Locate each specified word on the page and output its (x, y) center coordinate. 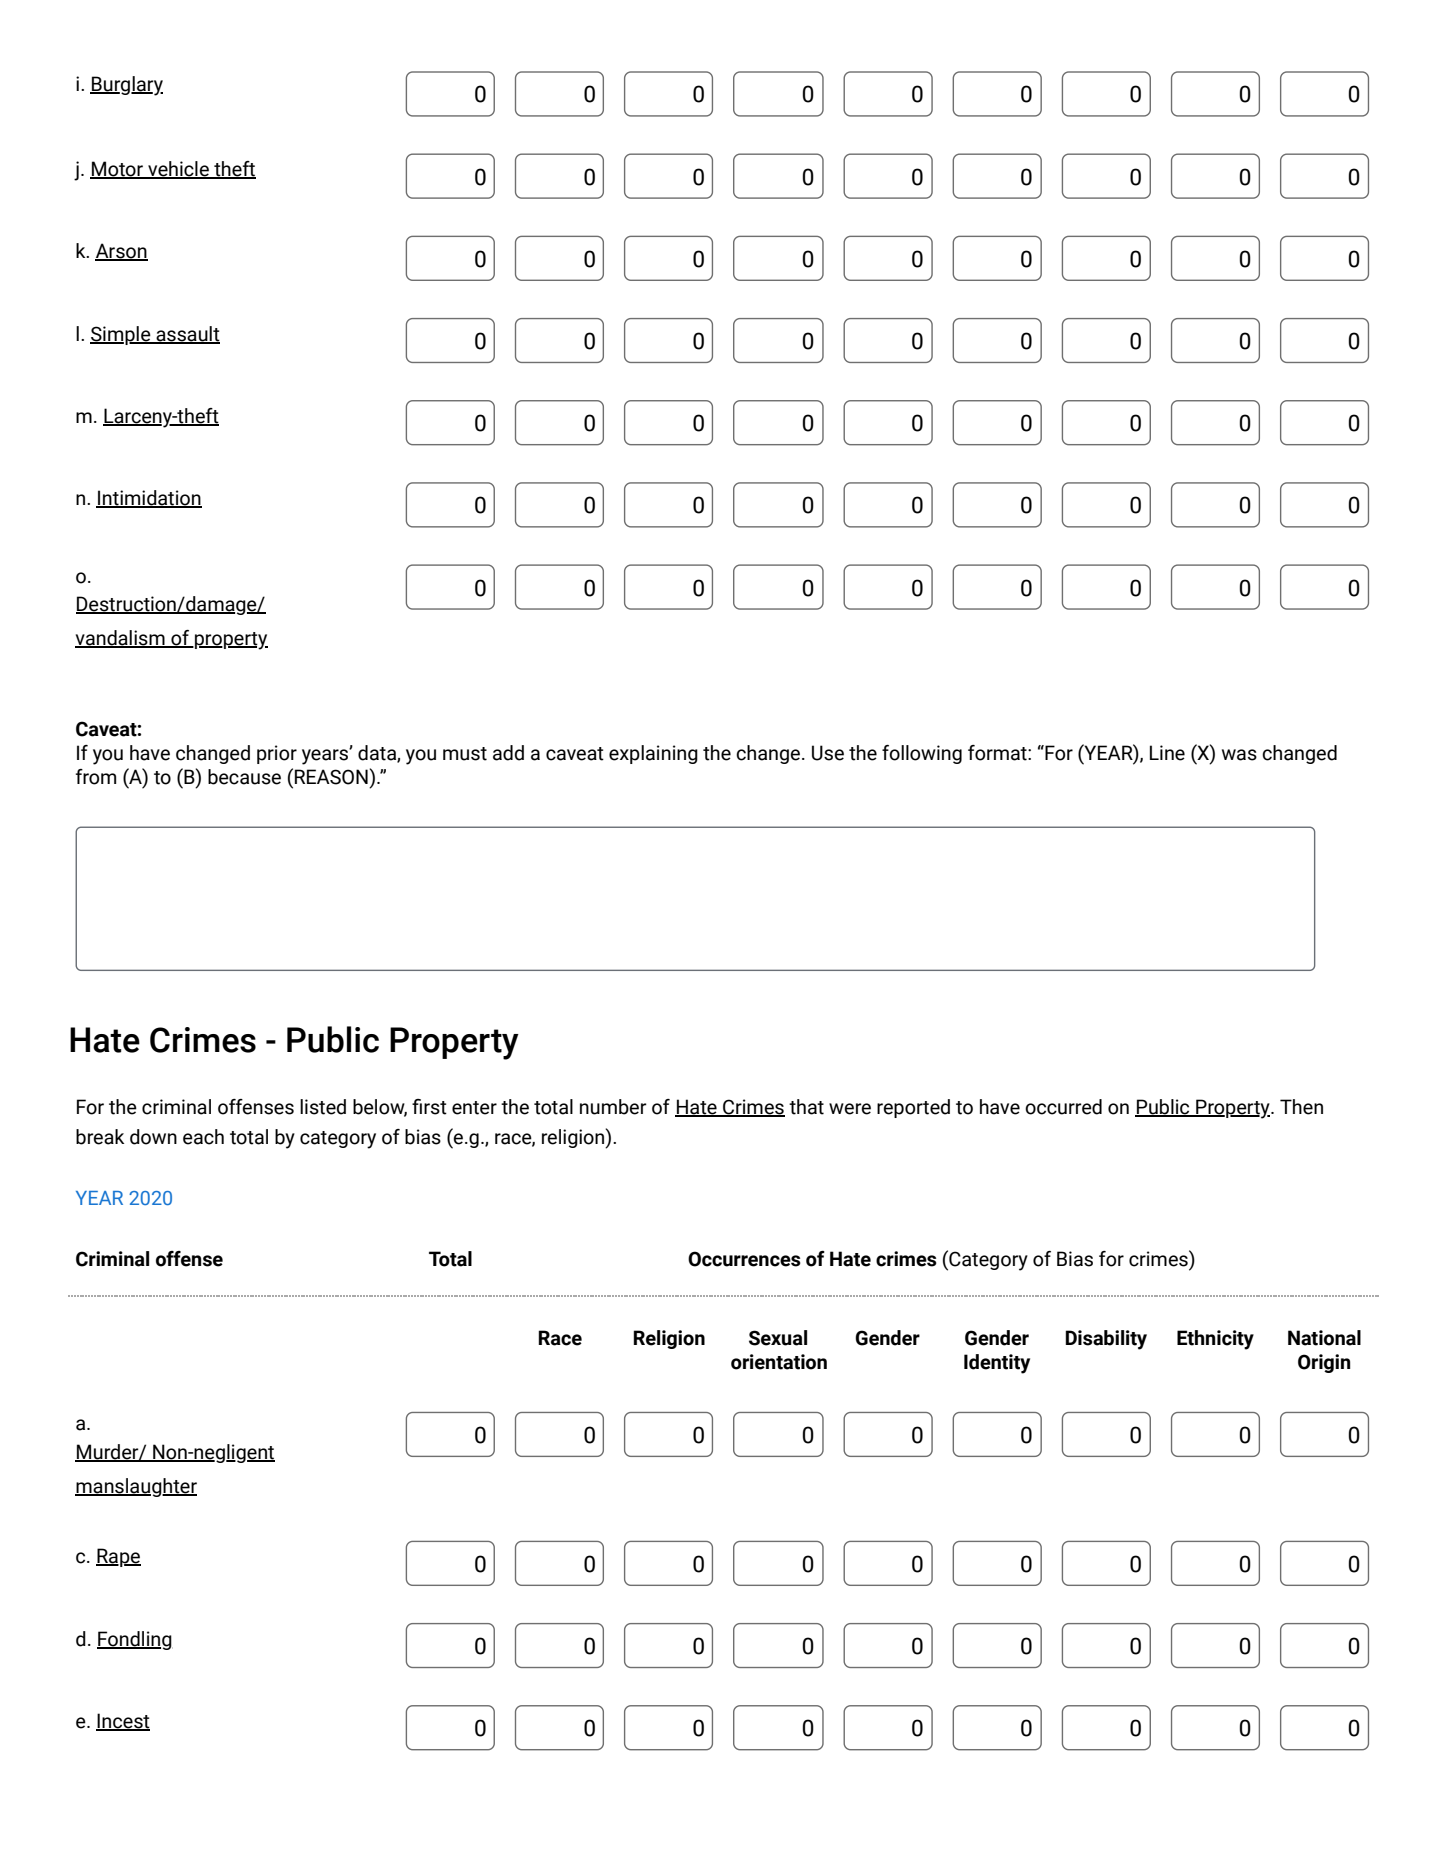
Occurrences (744, 1259)
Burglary (126, 86)
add (508, 753)
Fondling (134, 1640)
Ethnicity (1215, 1340)
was (1239, 755)
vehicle (178, 170)
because (244, 777)
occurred (1063, 1107)
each (203, 1137)
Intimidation (149, 499)
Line (1167, 753)
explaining (653, 754)
